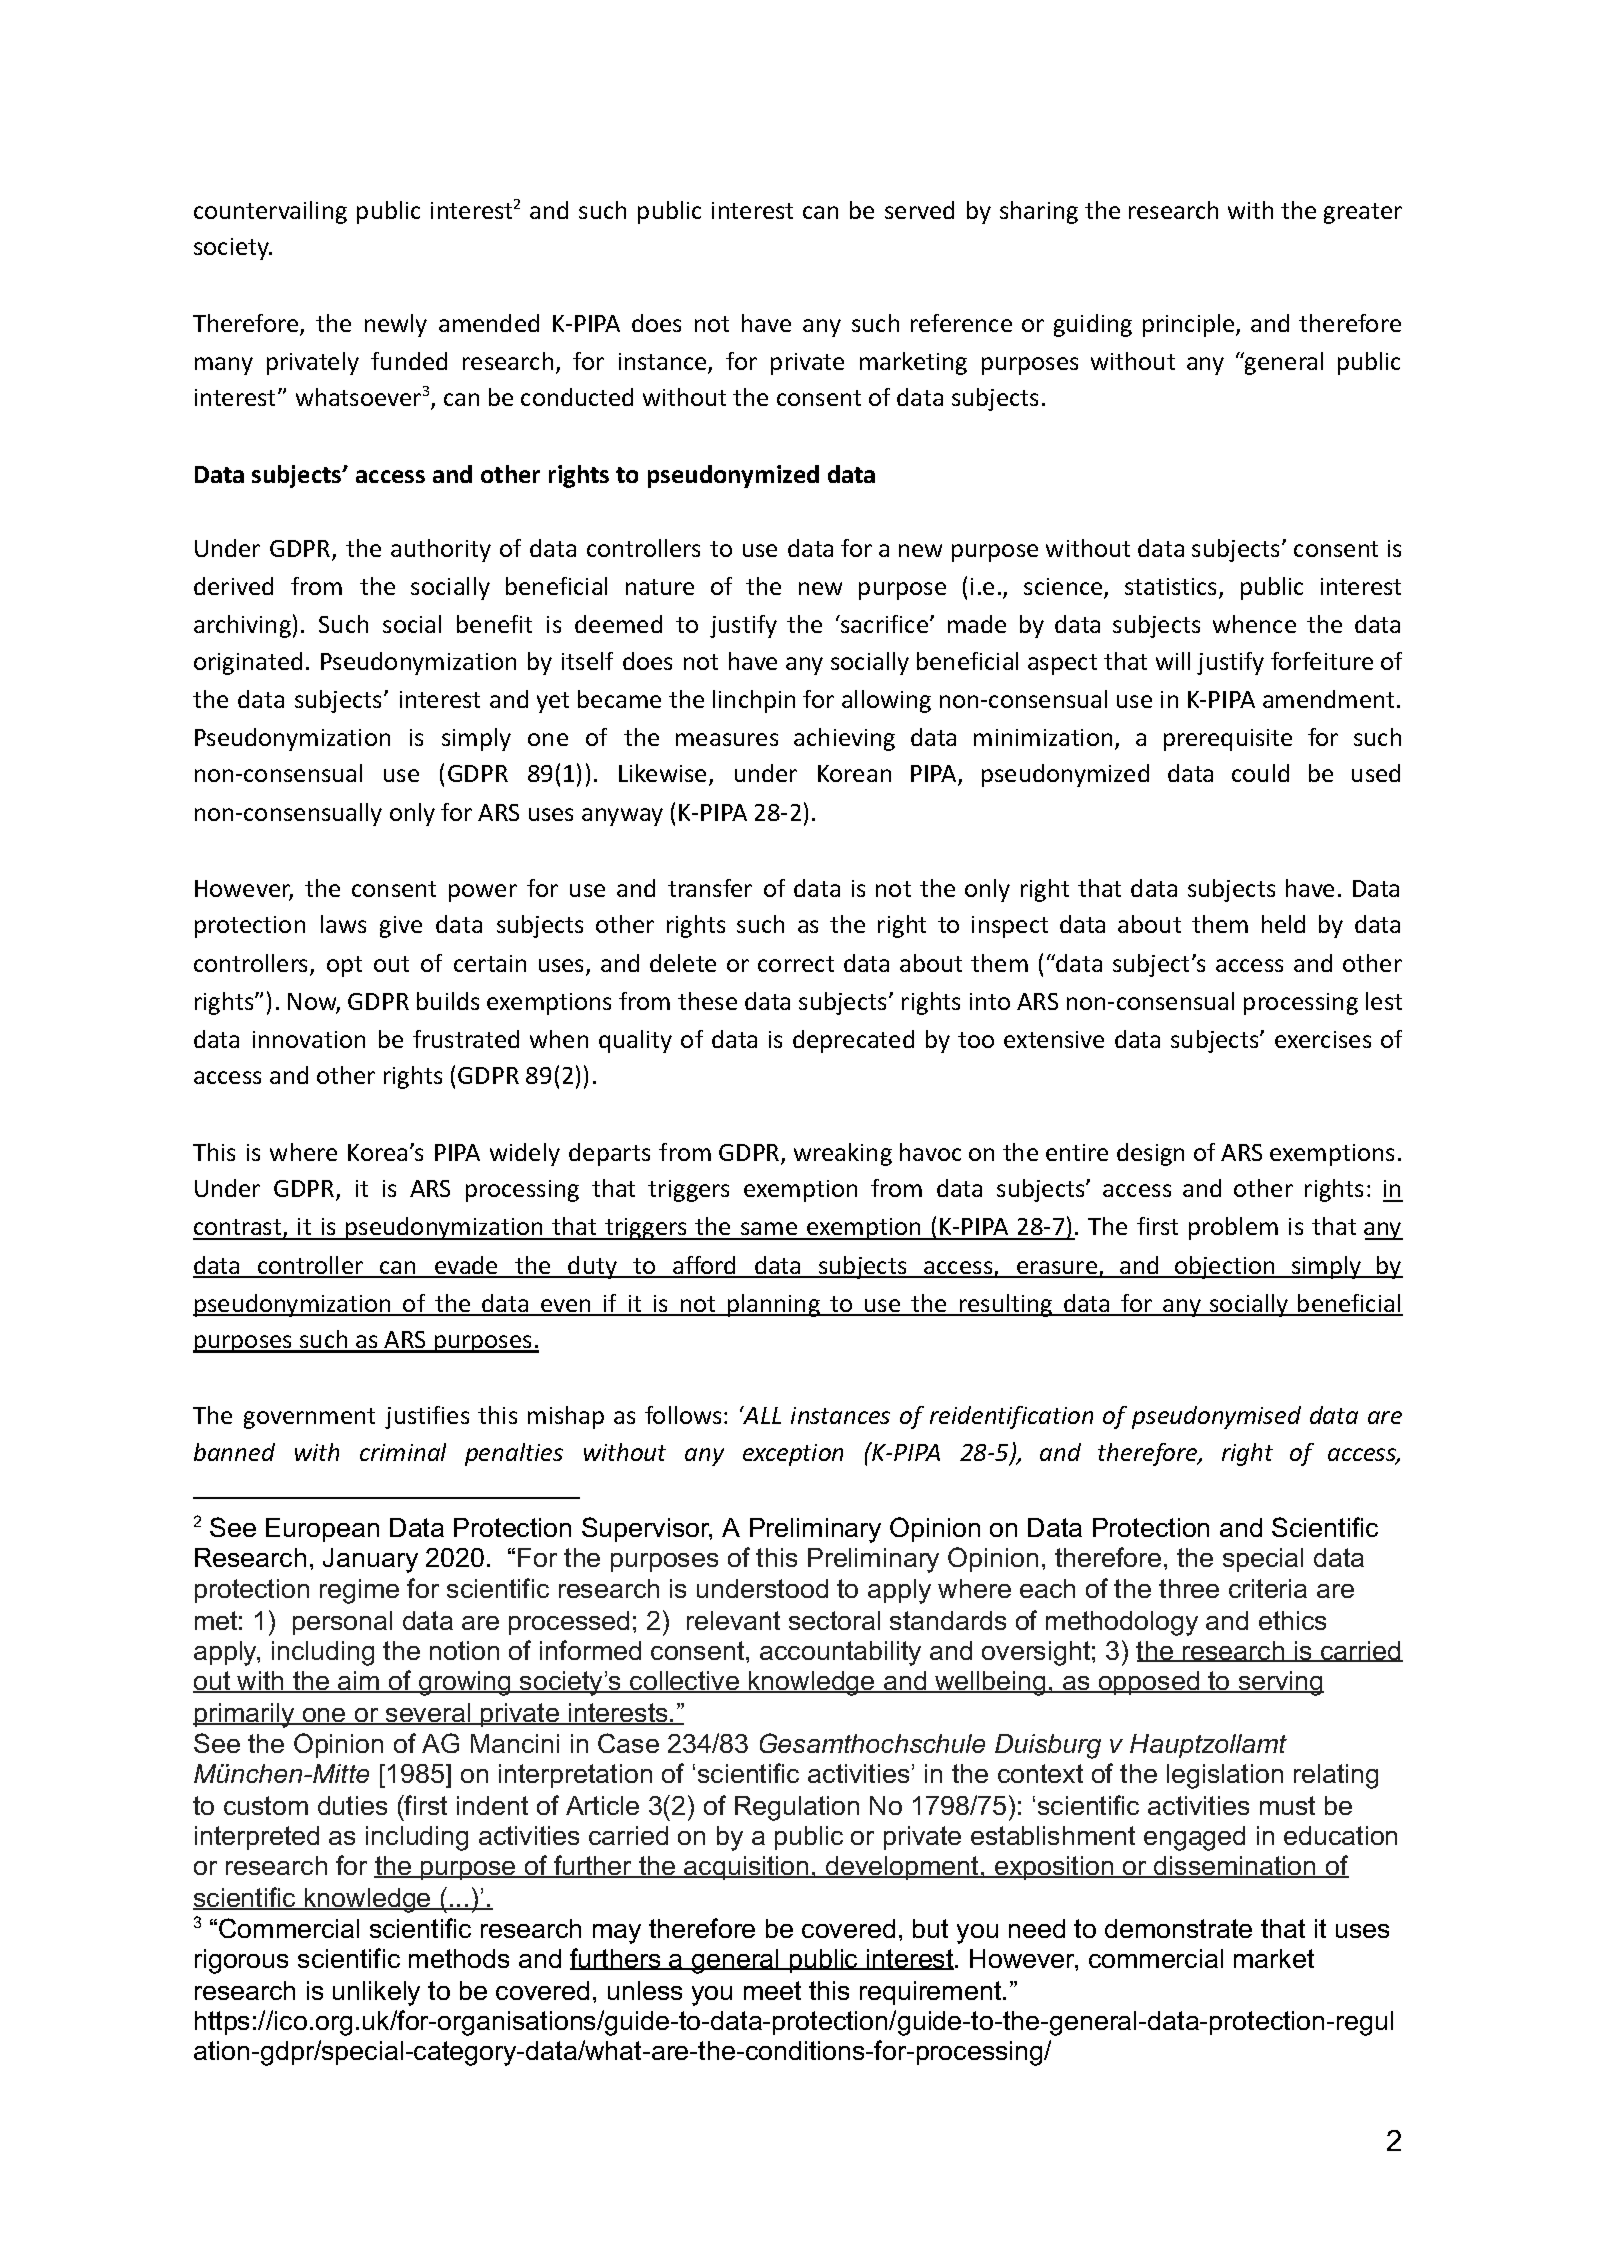 The height and width of the page is (2260, 1598). What do you see at coordinates (343, 924) in the page?
I see `laws` at bounding box center [343, 924].
